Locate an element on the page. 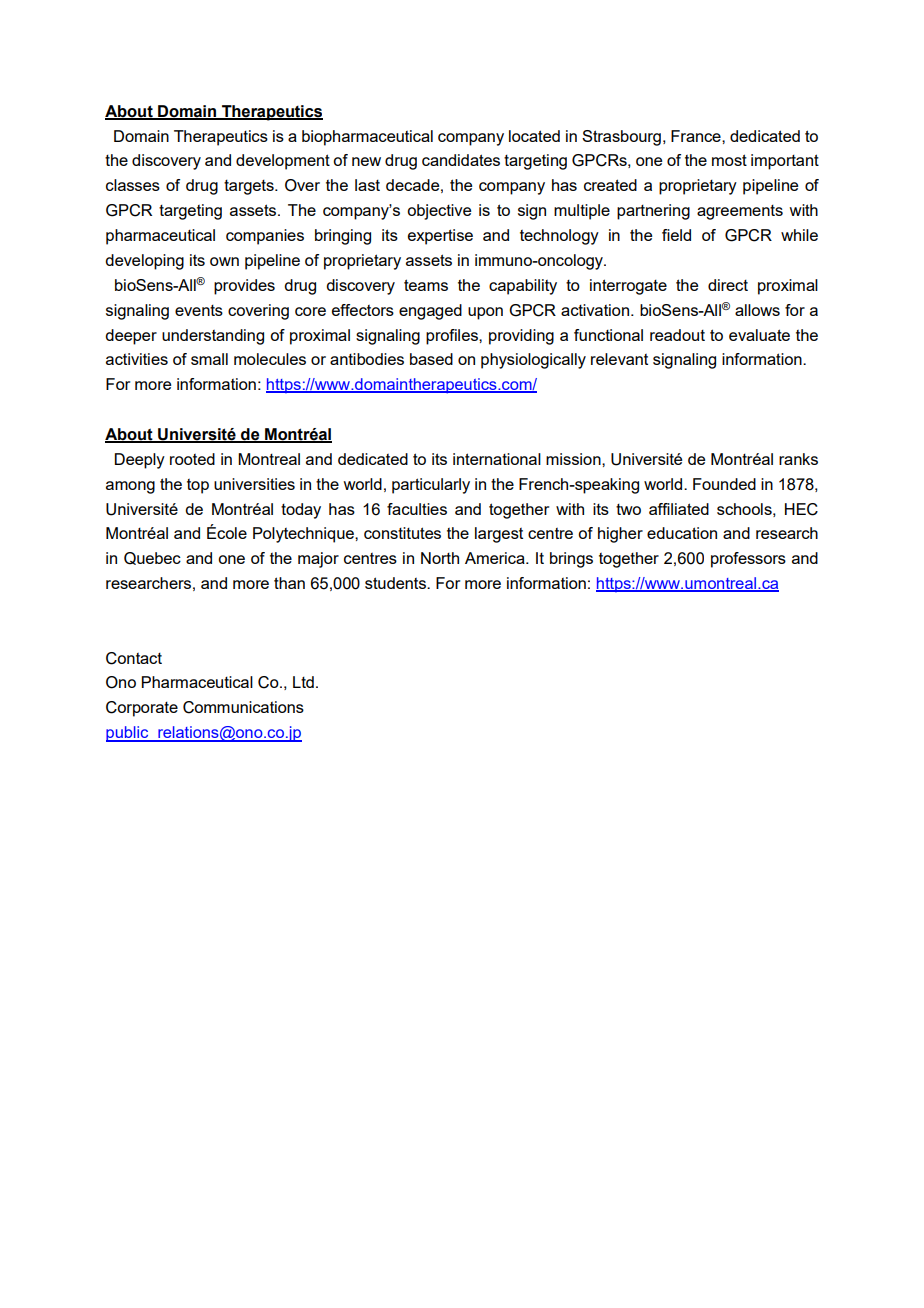 The image size is (924, 1308). candidates is located at coordinates (461, 160).
